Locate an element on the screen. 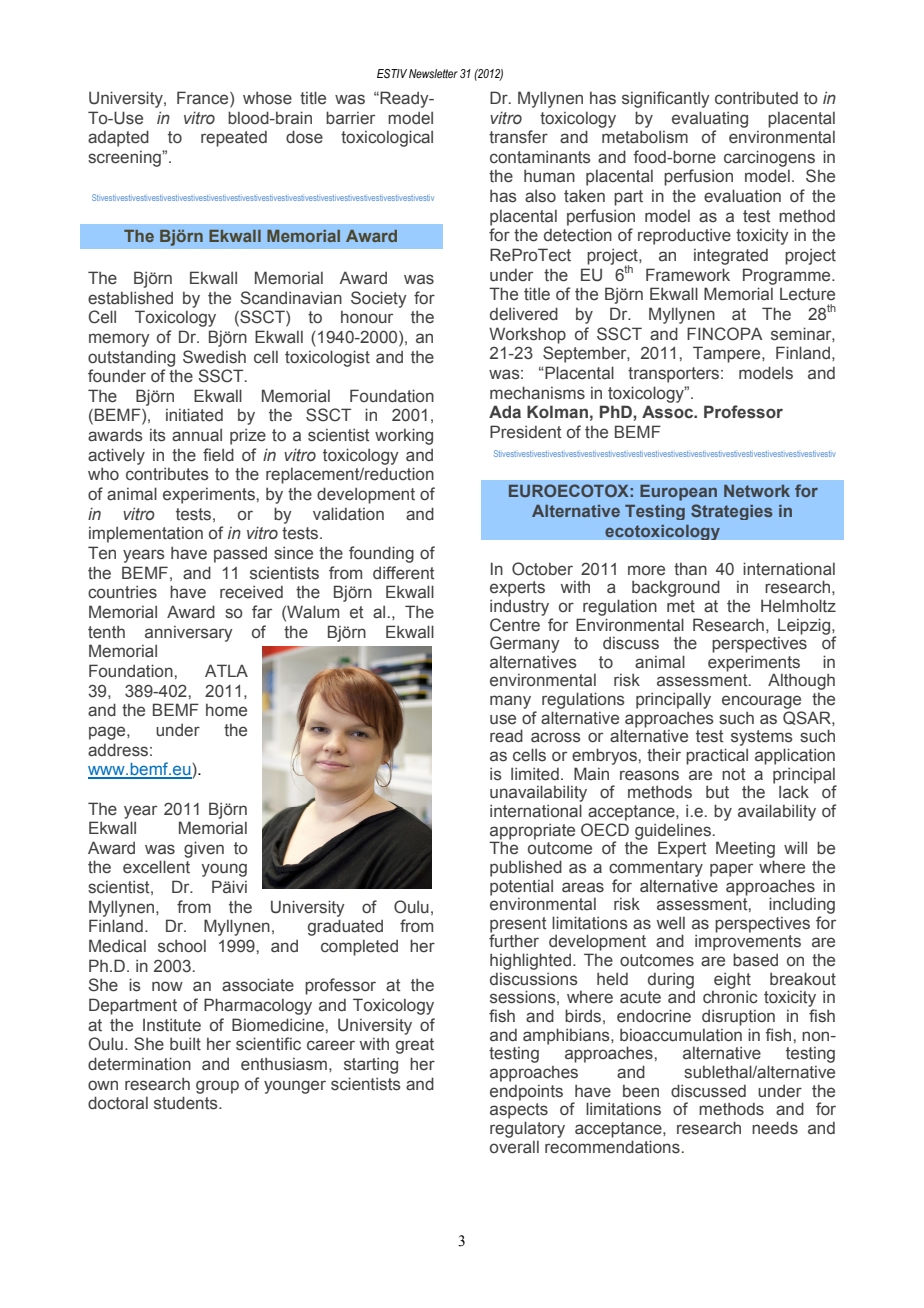 This screenshot has width=924, height=1308. working is located at coordinates (404, 436).
